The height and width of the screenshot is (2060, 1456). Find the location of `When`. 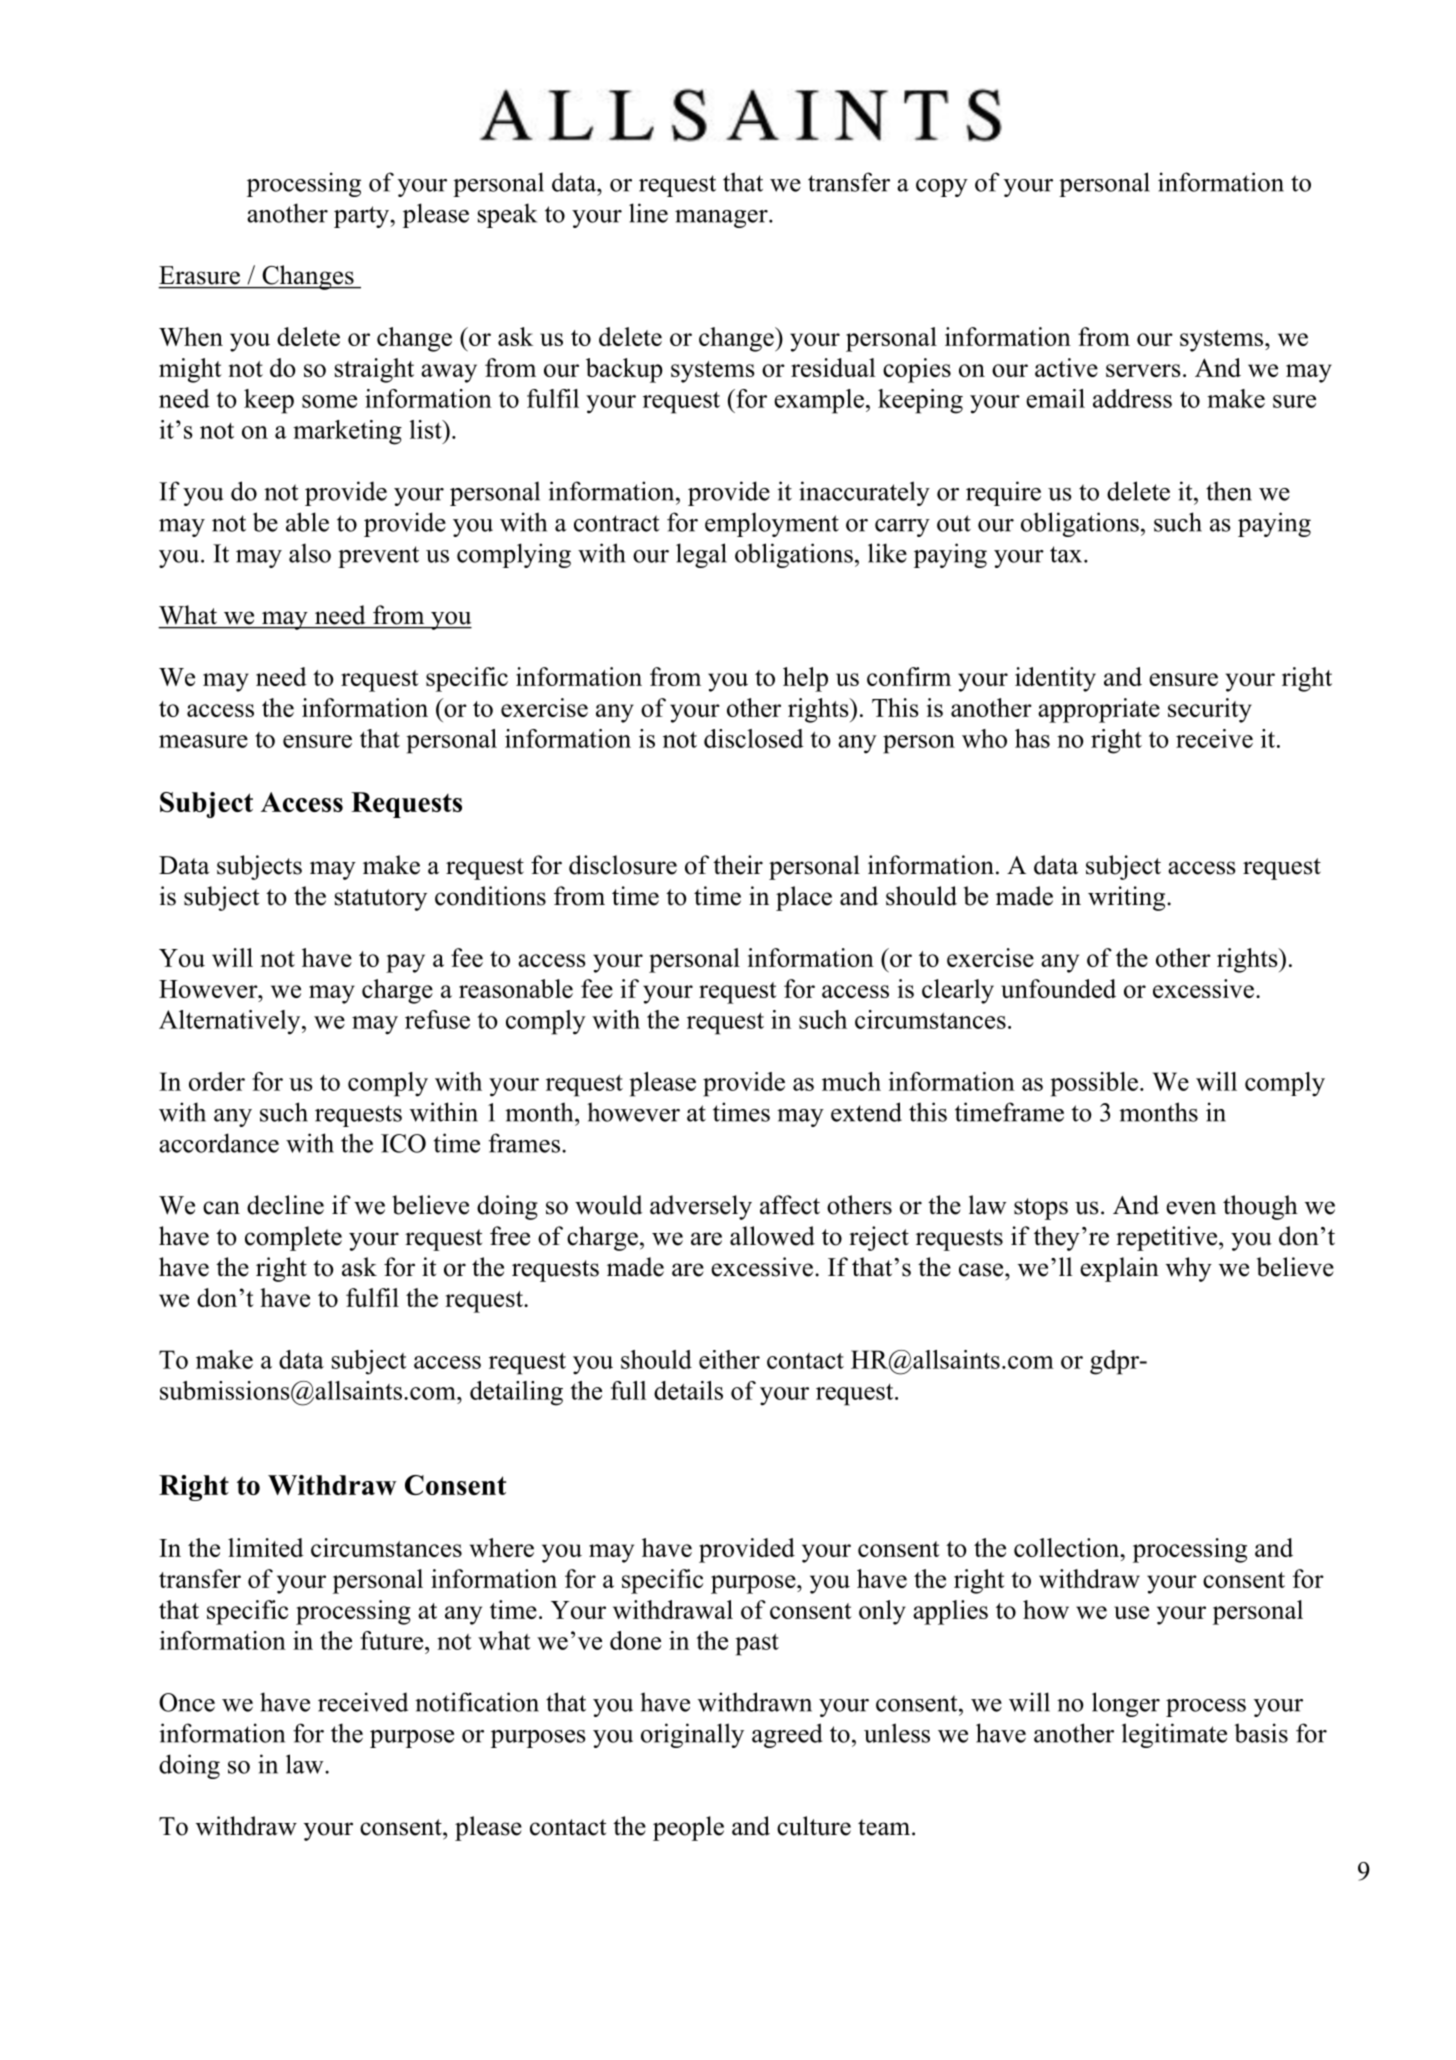

When is located at coordinates (191, 336).
